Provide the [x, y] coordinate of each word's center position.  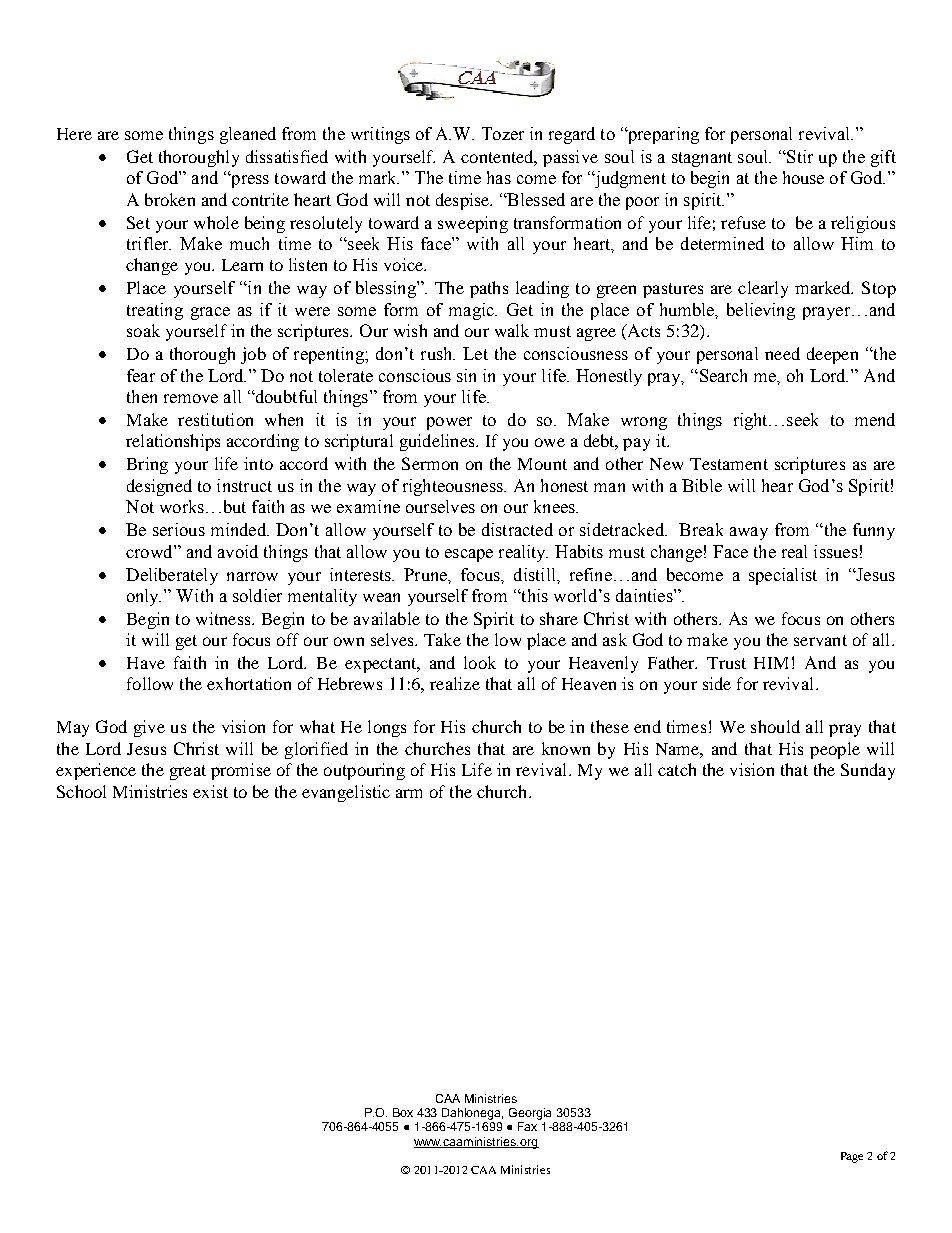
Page [852, 1157]
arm [409, 793]
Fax [527, 1126]
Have [146, 663]
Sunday [868, 771]
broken [170, 199]
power [449, 423]
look [480, 662]
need [782, 353]
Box [403, 1112]
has [499, 177]
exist [210, 791]
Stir [799, 156]
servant [820, 640]
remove [191, 398]
